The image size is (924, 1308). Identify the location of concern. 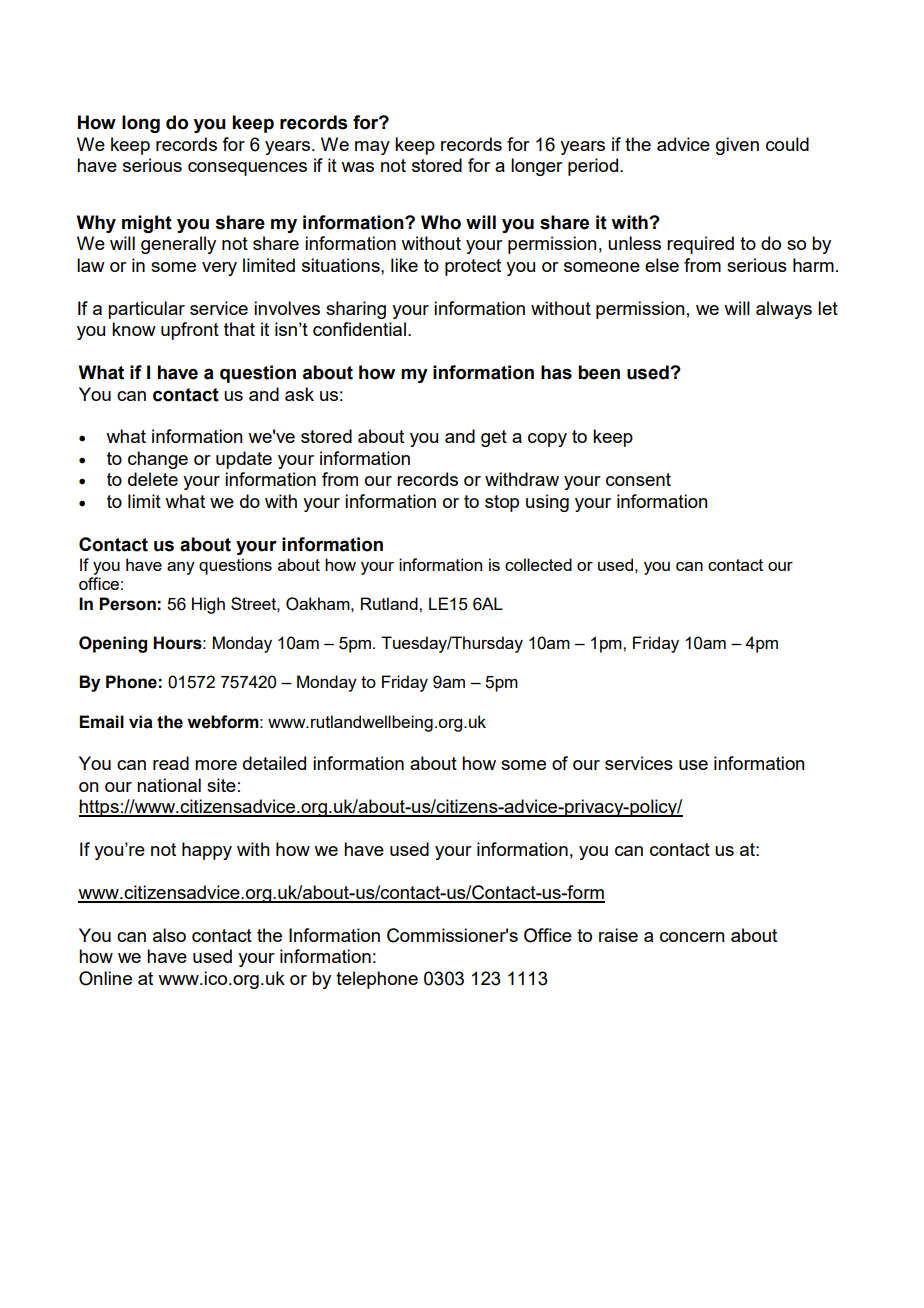
(692, 937).
